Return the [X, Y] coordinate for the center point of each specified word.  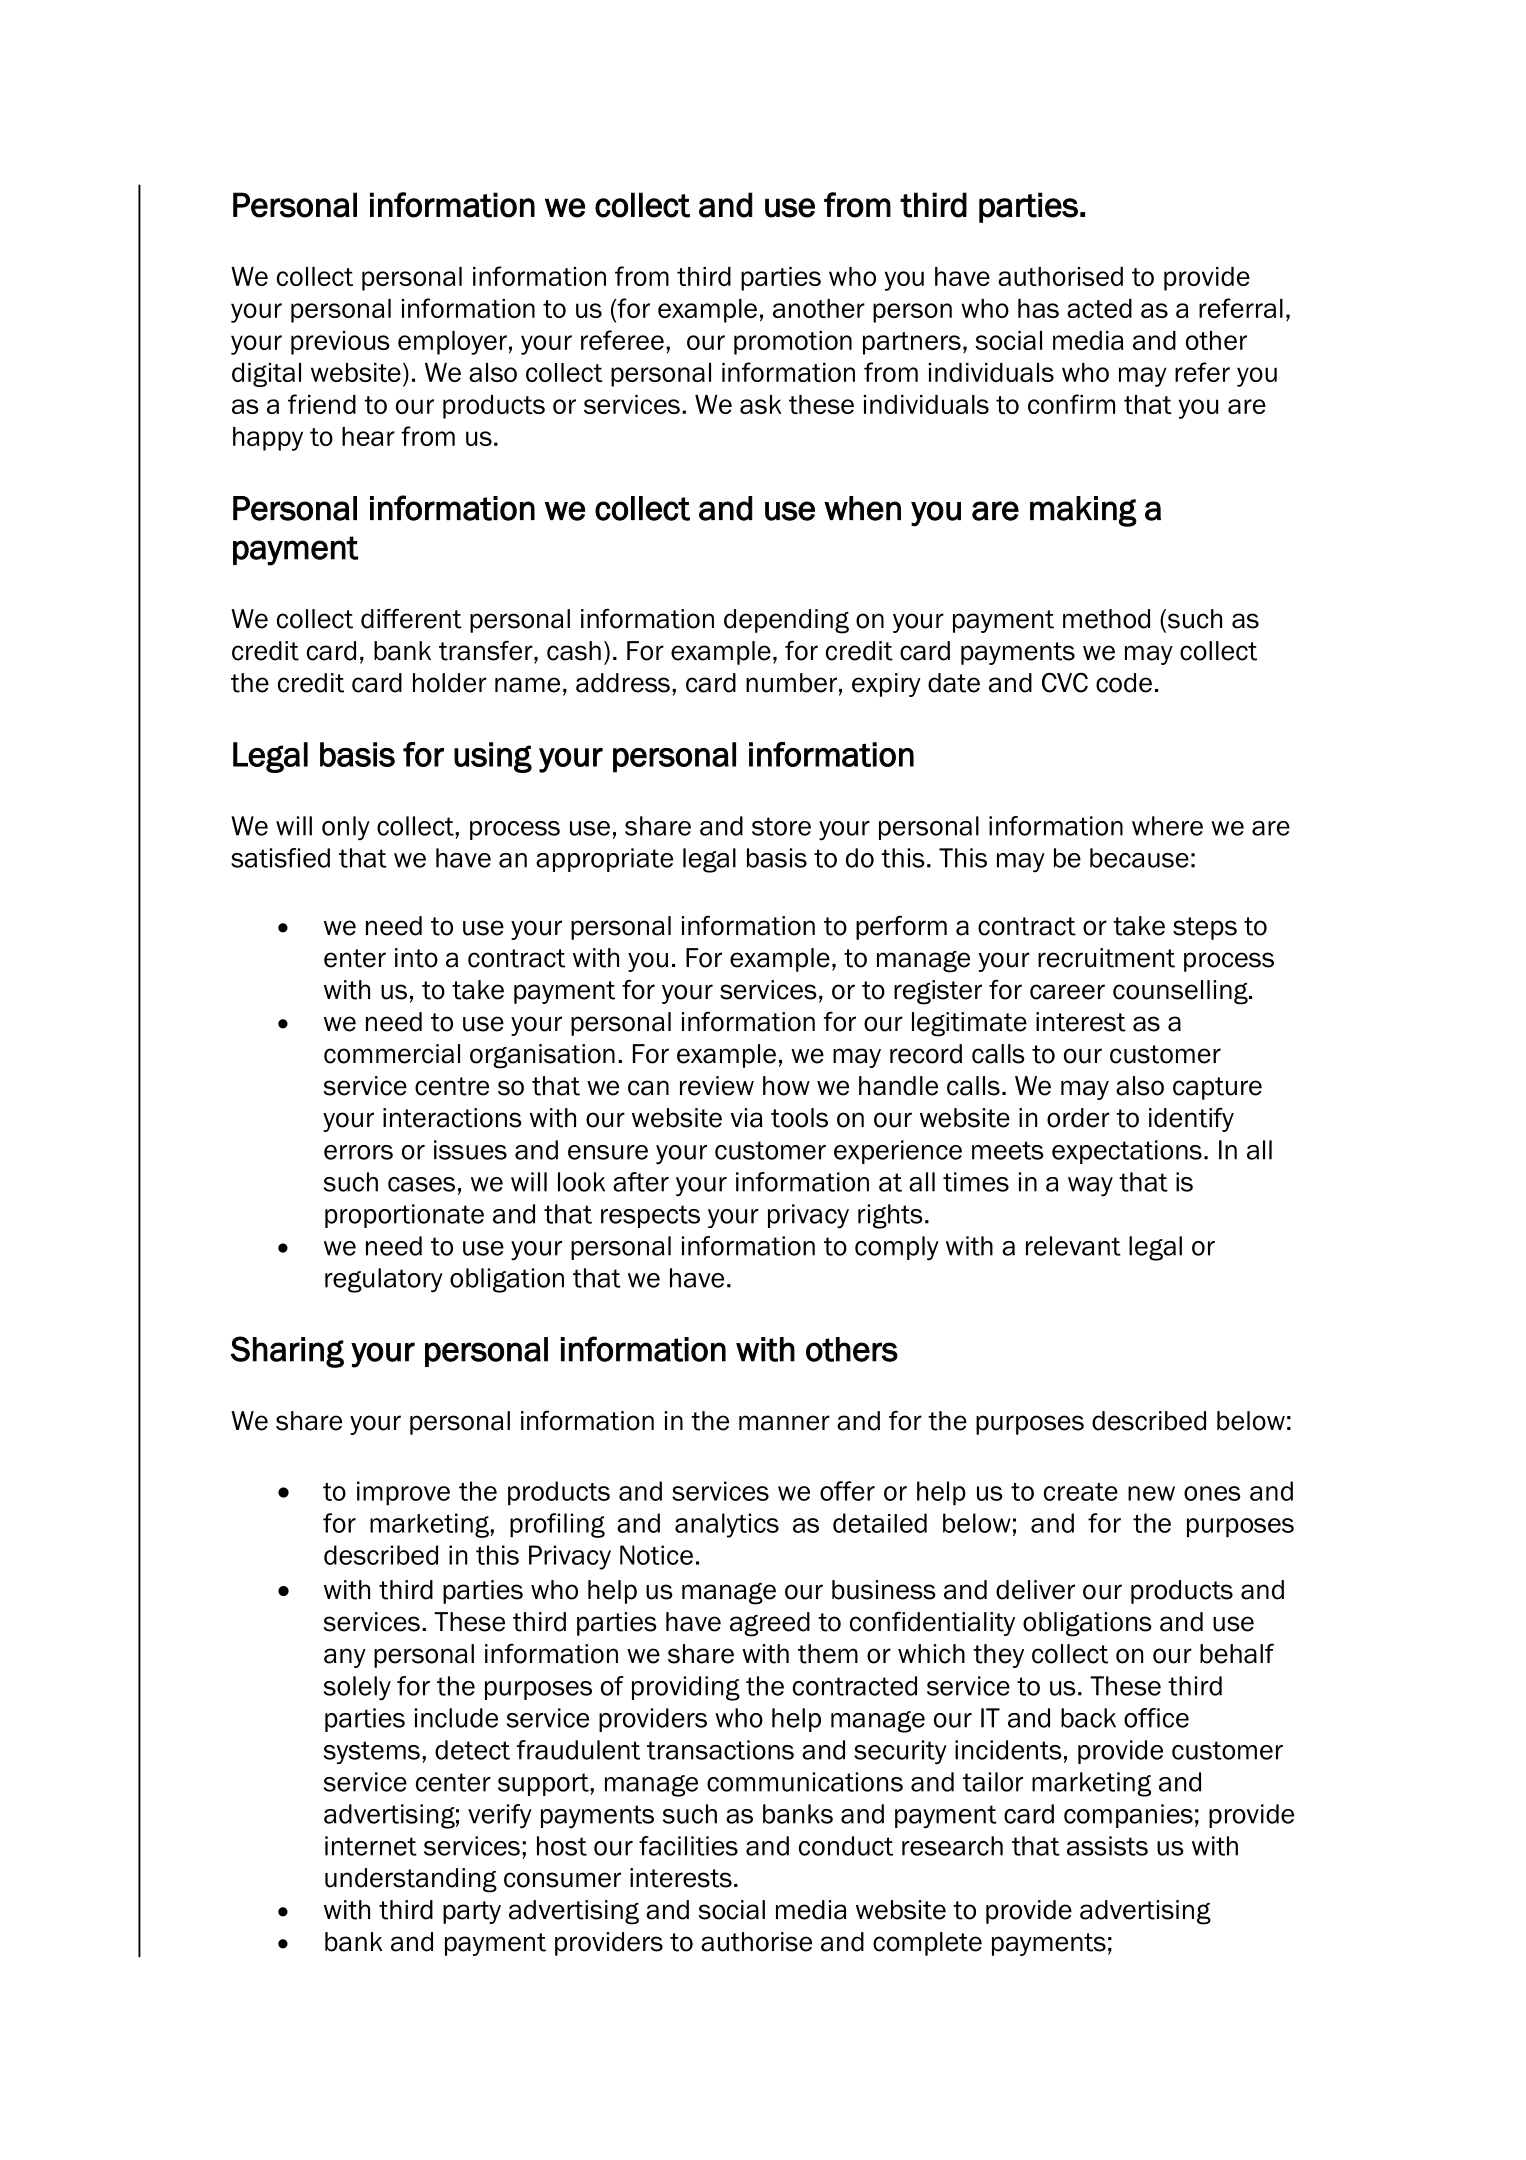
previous [340, 343]
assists [1107, 1846]
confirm [1071, 404]
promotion [793, 343]
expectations [1127, 1152]
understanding [411, 1880]
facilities [688, 1846]
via [746, 1118]
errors [358, 1152]
